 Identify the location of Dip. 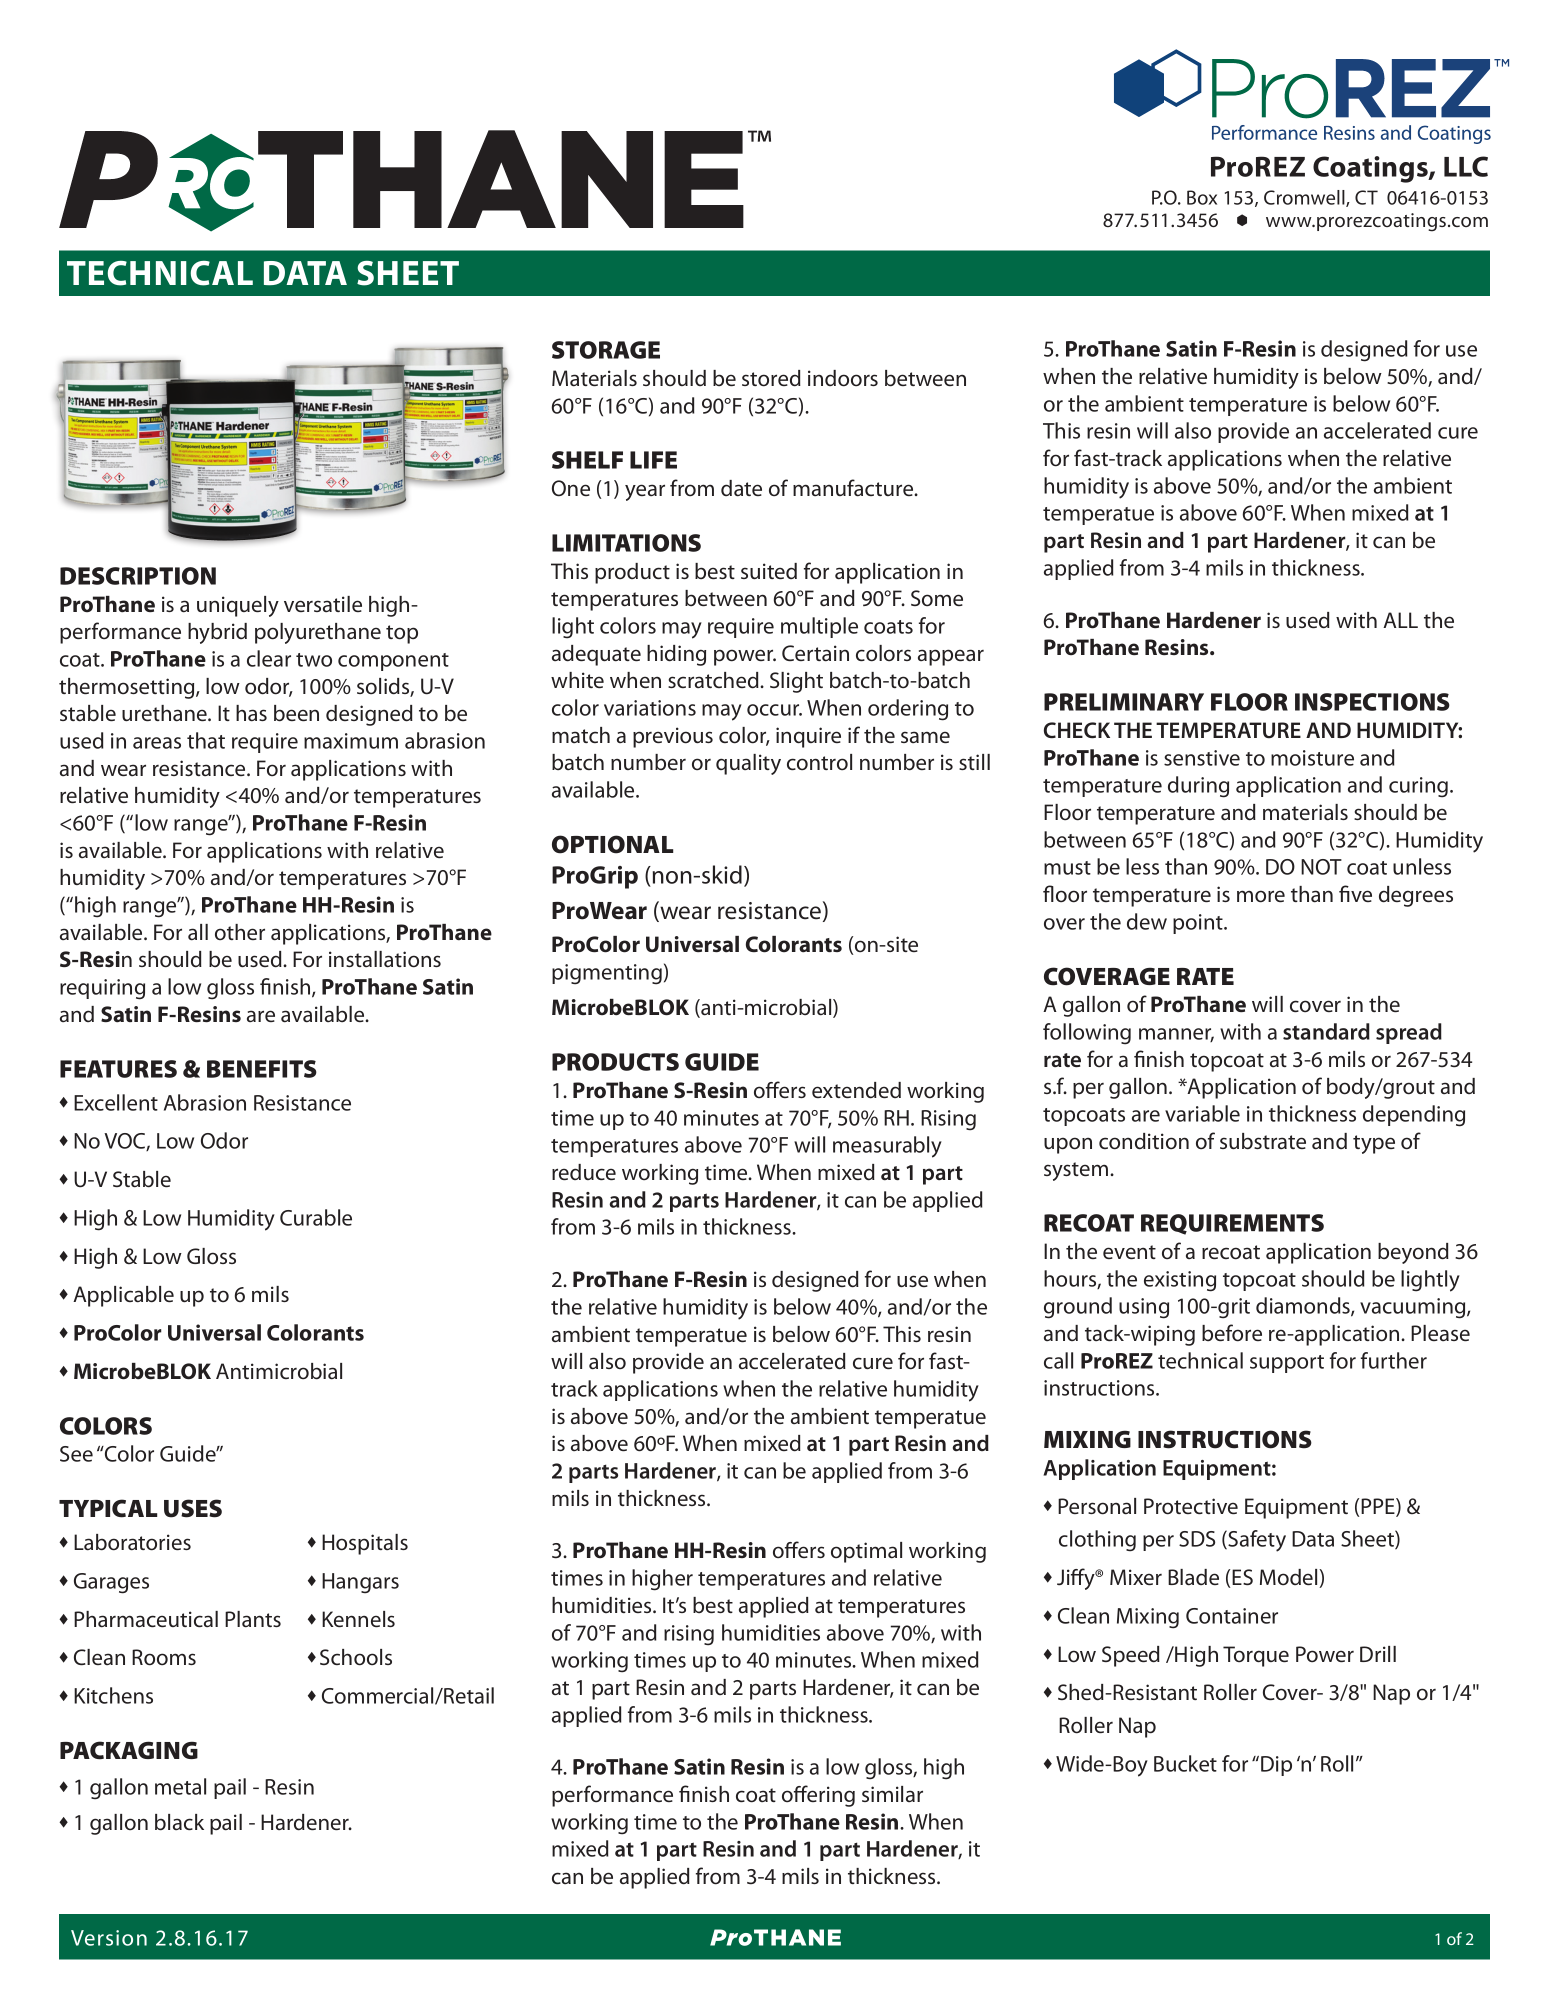
(1276, 1766).
